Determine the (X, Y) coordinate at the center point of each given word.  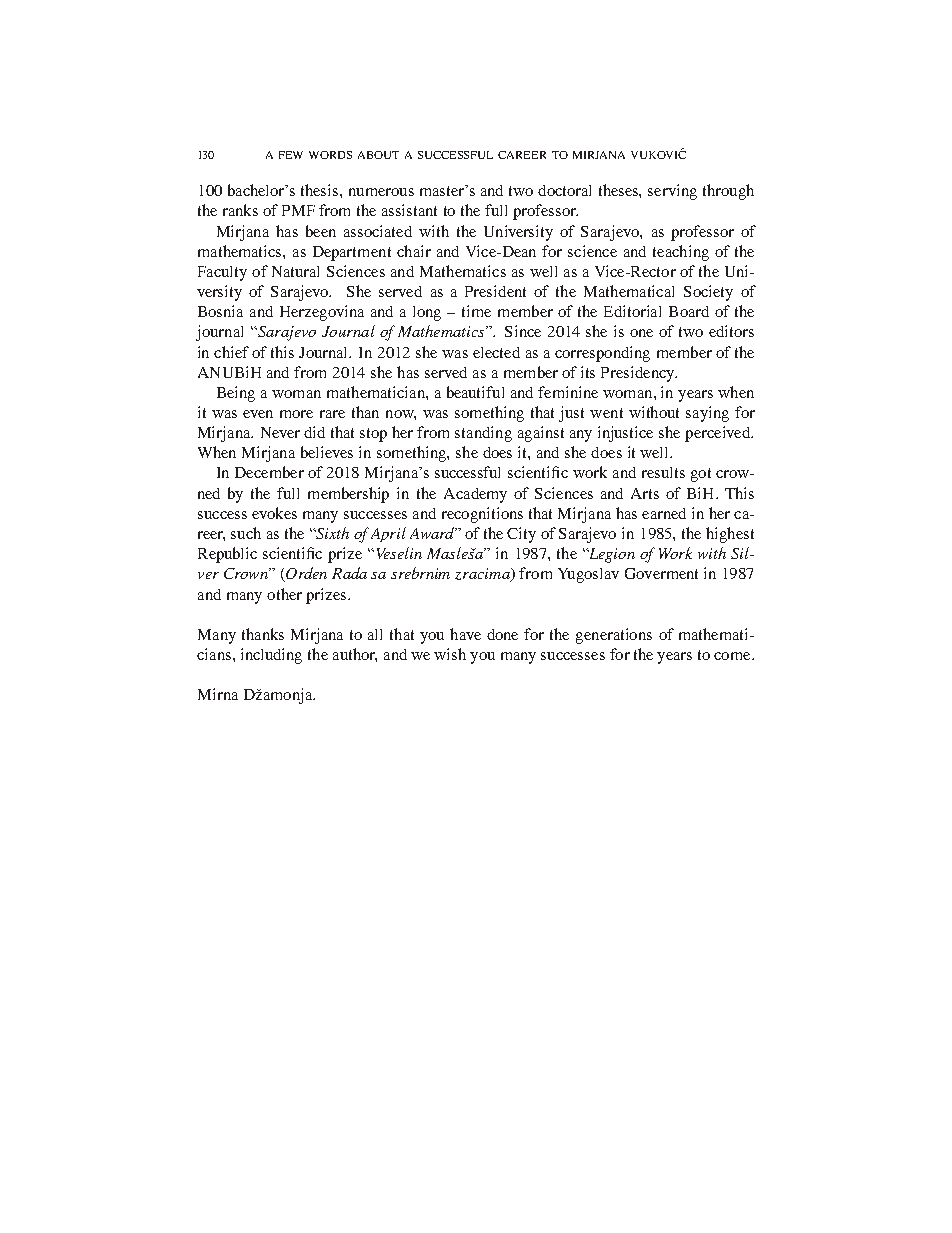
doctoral (564, 190)
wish (450, 654)
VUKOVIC (658, 153)
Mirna (218, 694)
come (733, 656)
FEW (291, 155)
